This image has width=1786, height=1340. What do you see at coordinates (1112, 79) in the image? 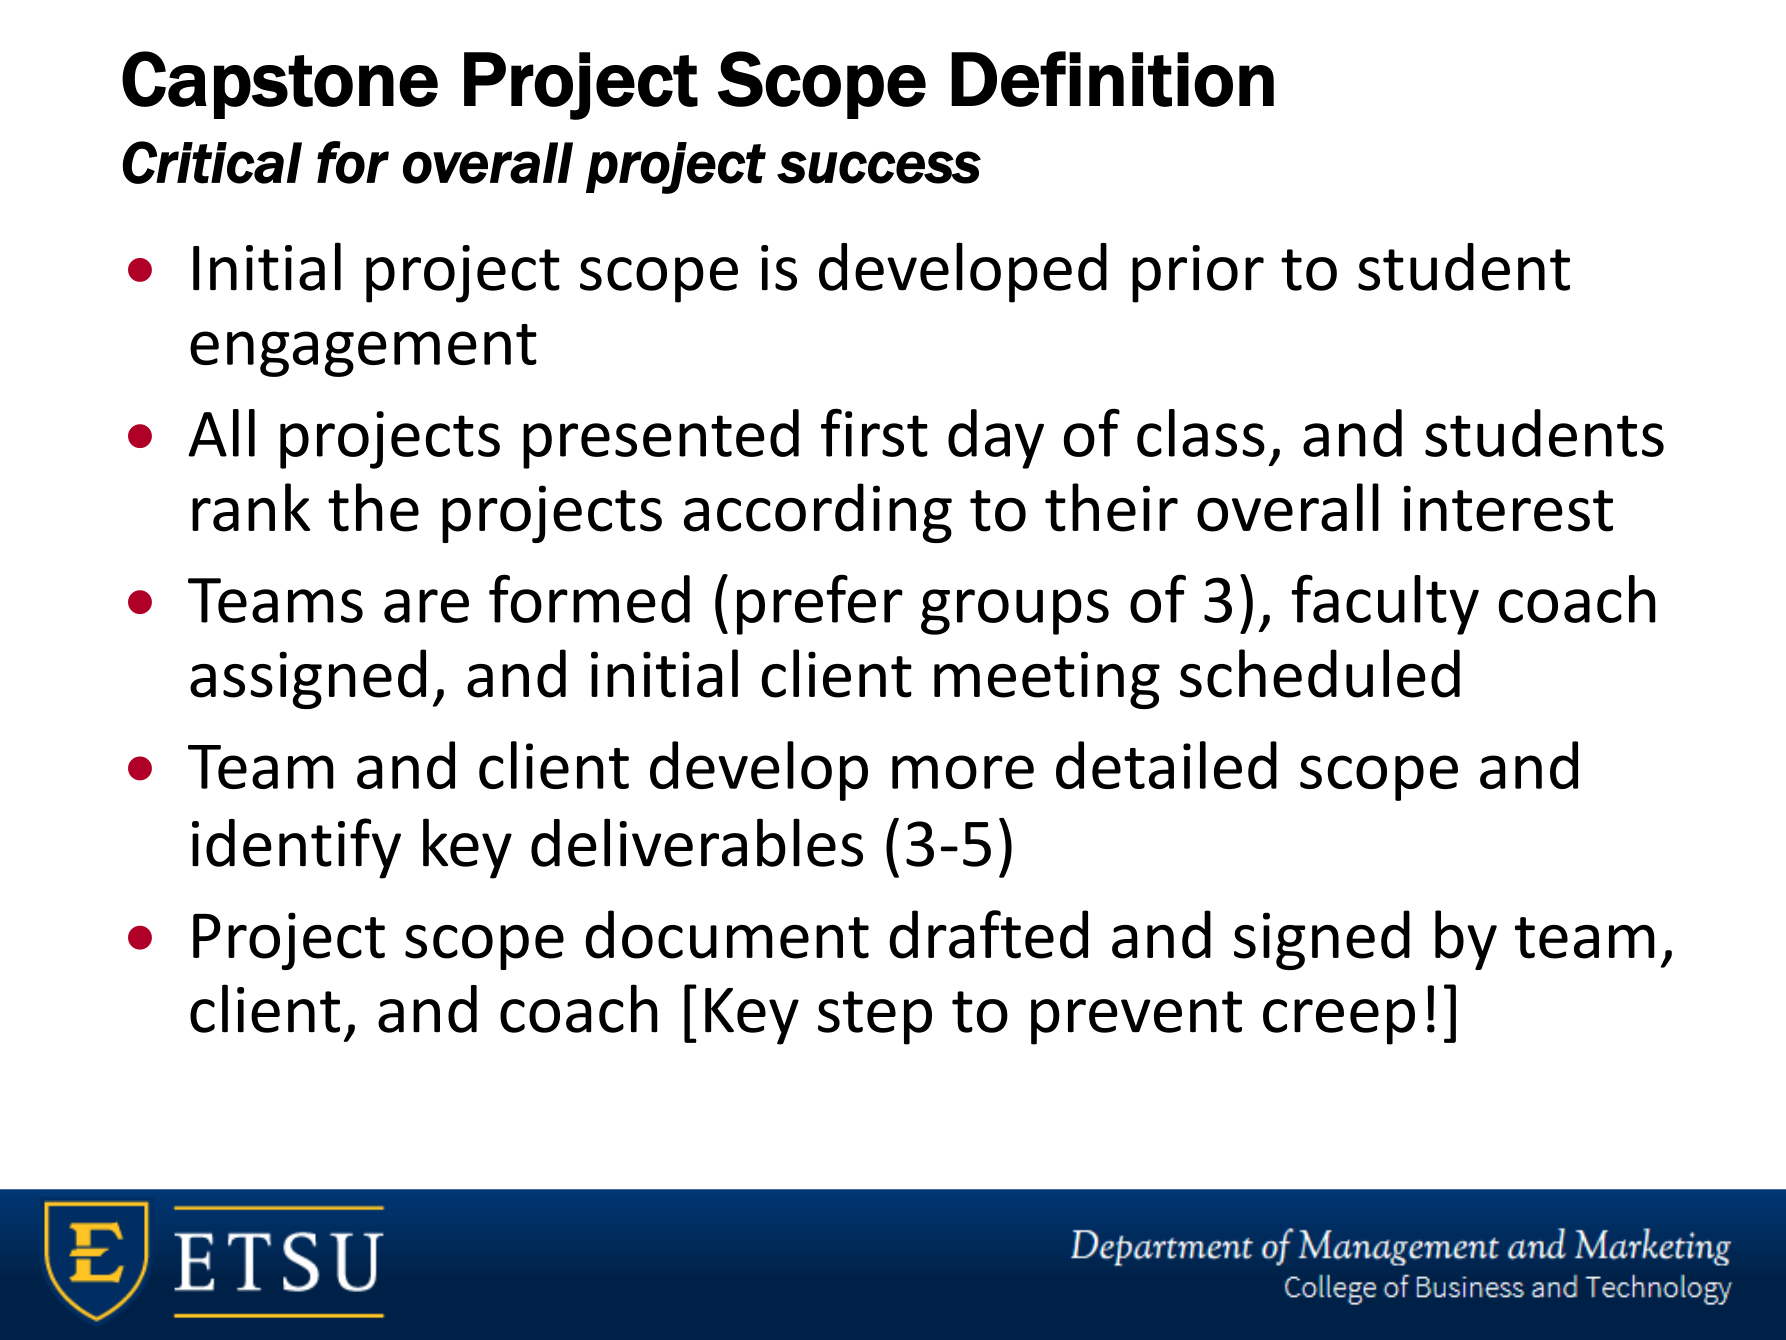
I see `Definition` at bounding box center [1112, 79].
